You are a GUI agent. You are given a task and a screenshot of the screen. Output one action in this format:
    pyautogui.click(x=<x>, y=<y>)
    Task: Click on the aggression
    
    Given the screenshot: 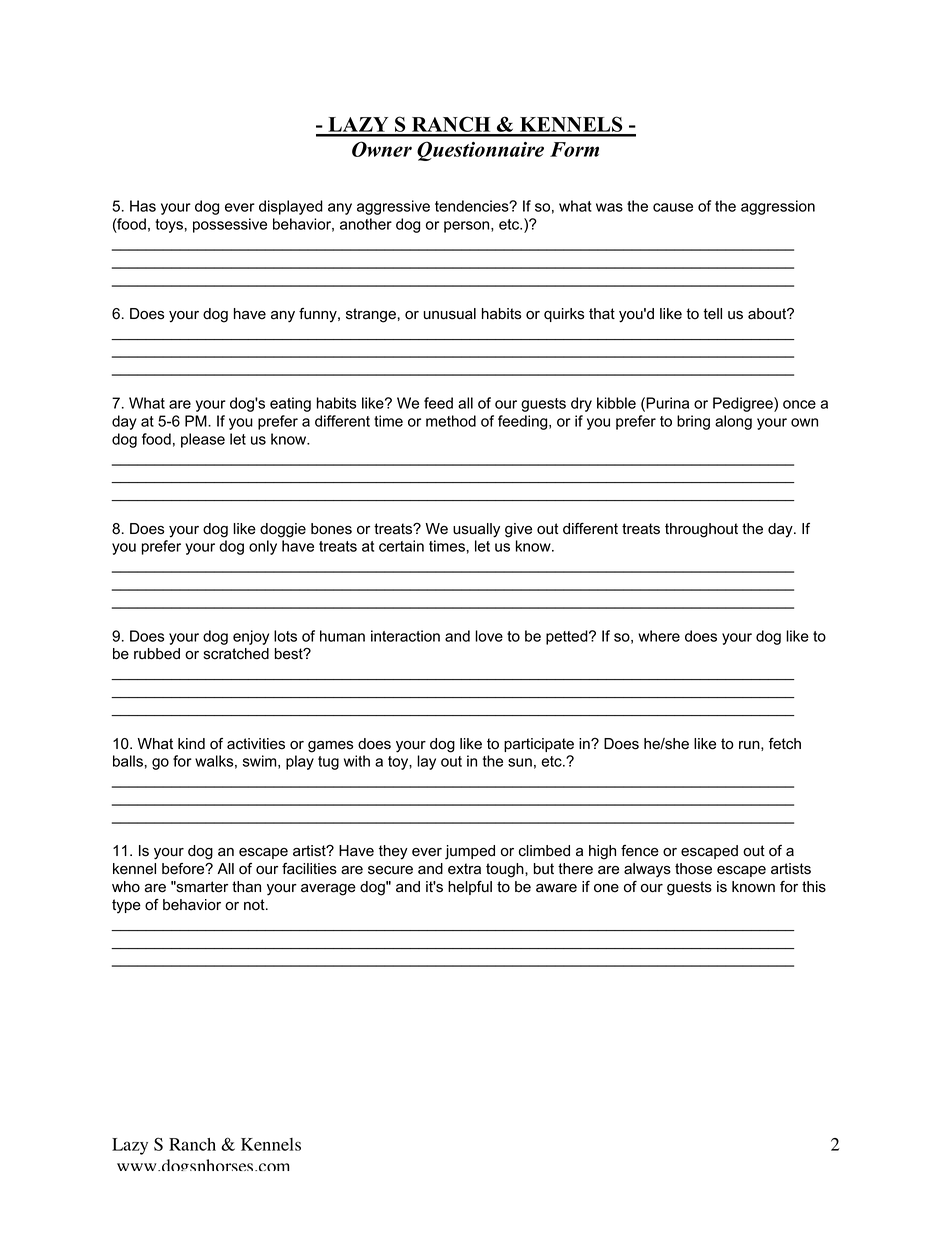 What is the action you would take?
    pyautogui.click(x=778, y=207)
